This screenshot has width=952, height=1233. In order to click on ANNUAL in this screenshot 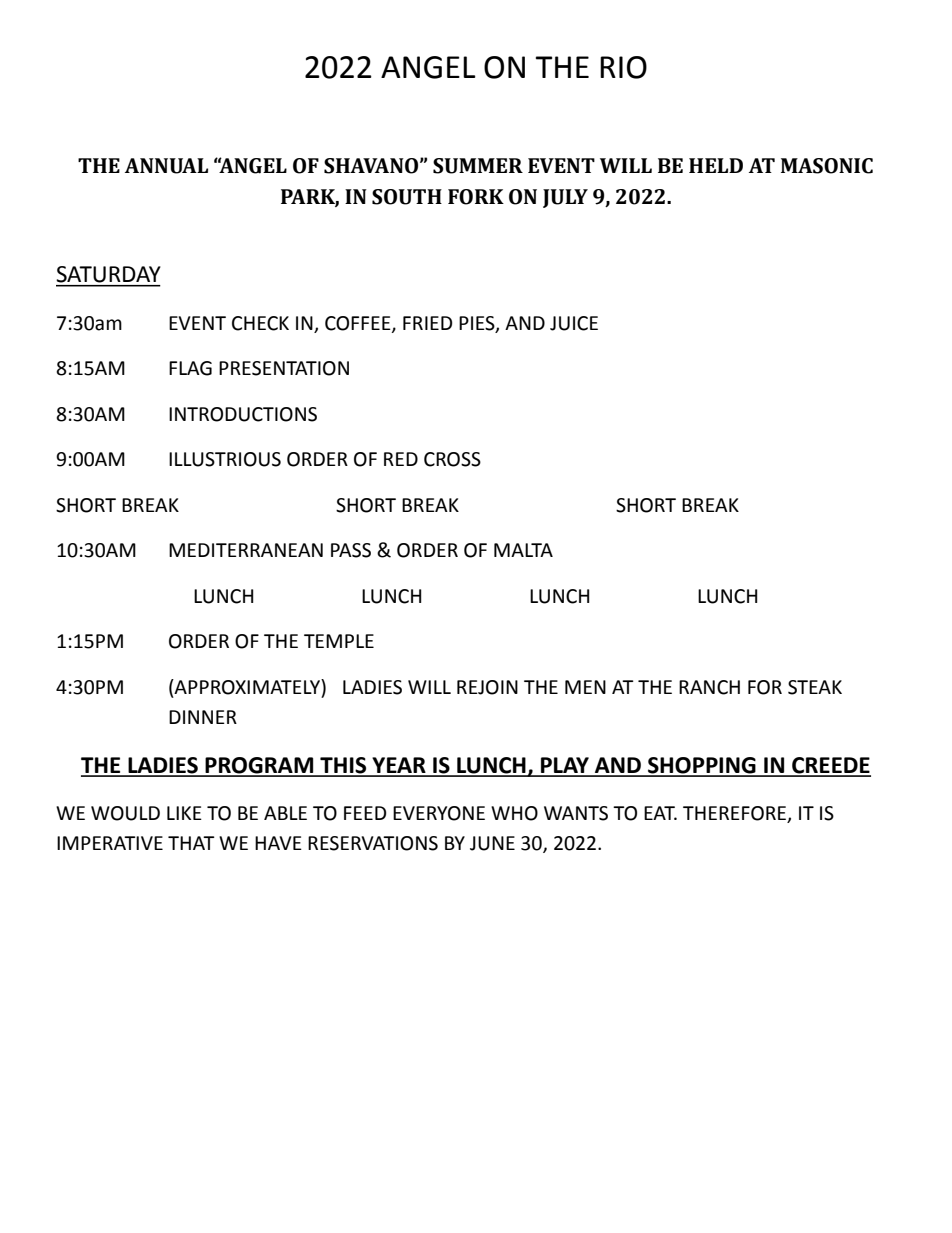, I will do `click(166, 166)`.
